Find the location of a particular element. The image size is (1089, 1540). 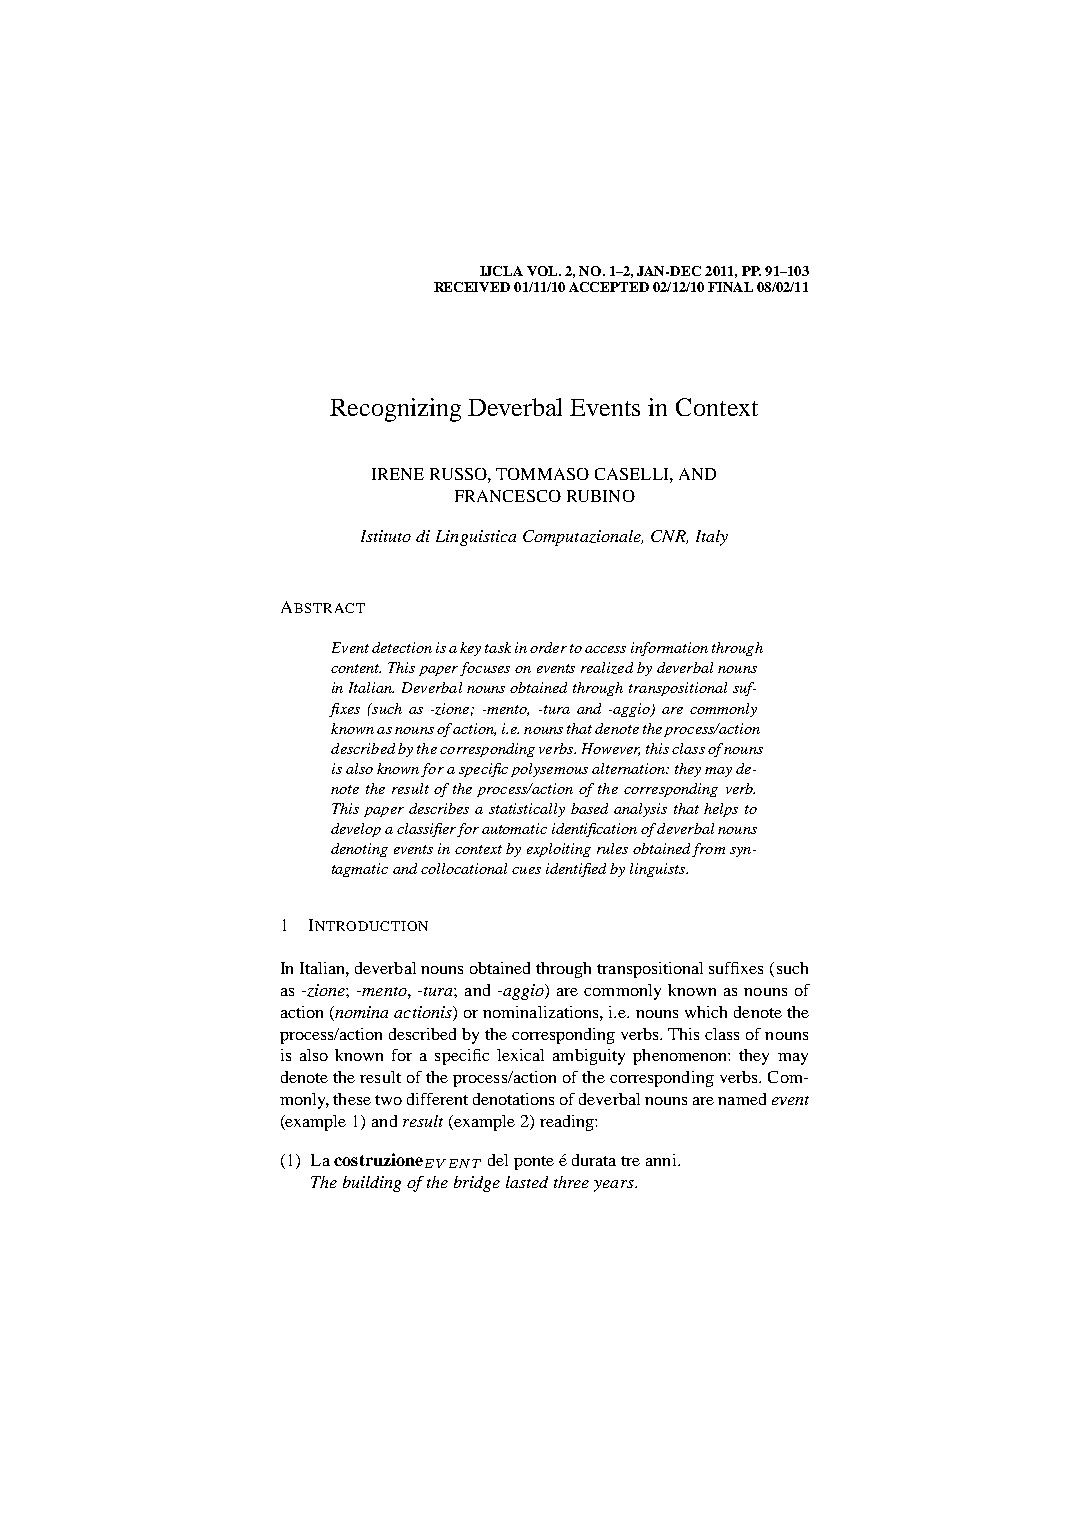

FINAL is located at coordinates (730, 287).
